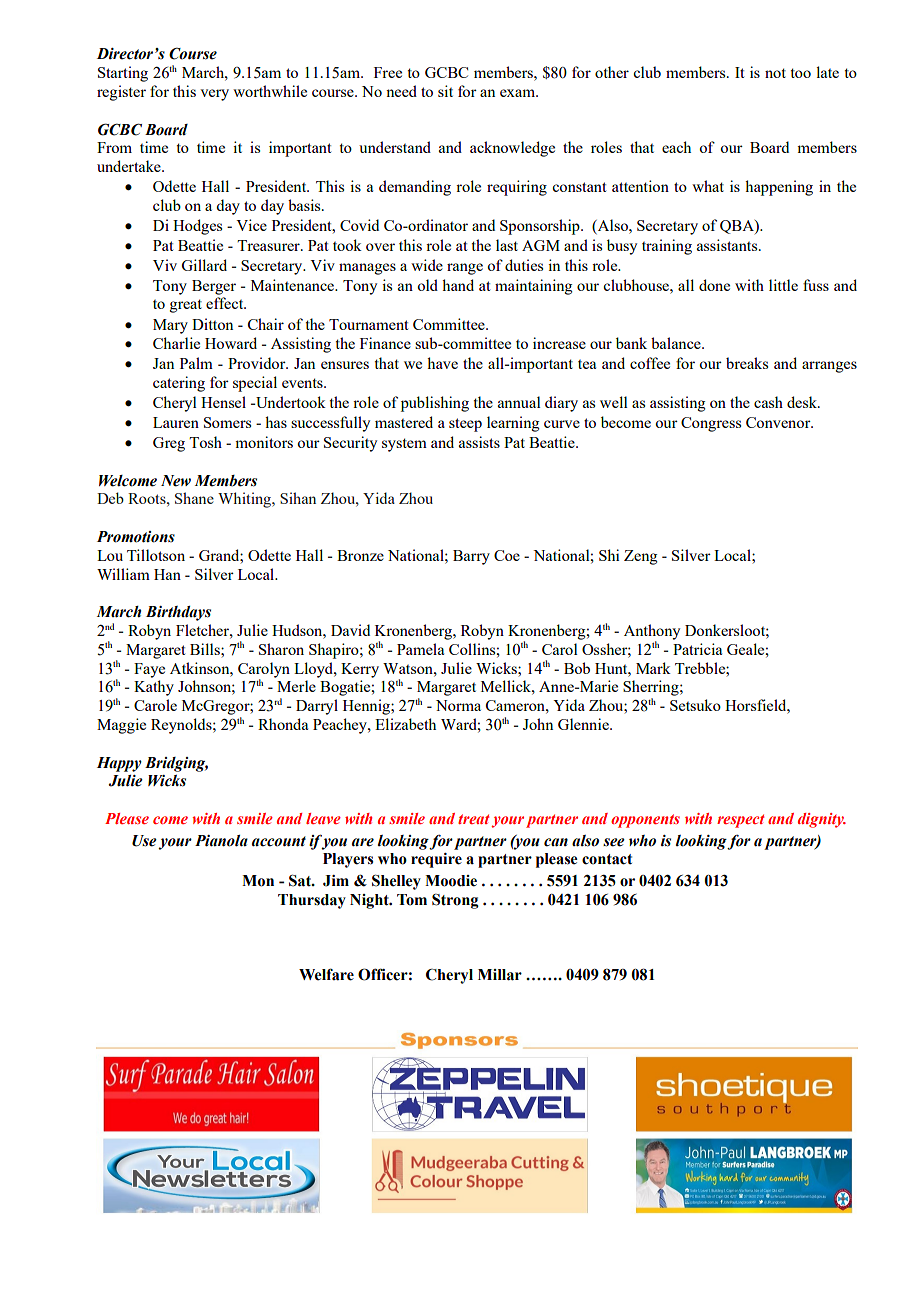 The image size is (924, 1308). I want to click on Shane, so click(194, 498).
